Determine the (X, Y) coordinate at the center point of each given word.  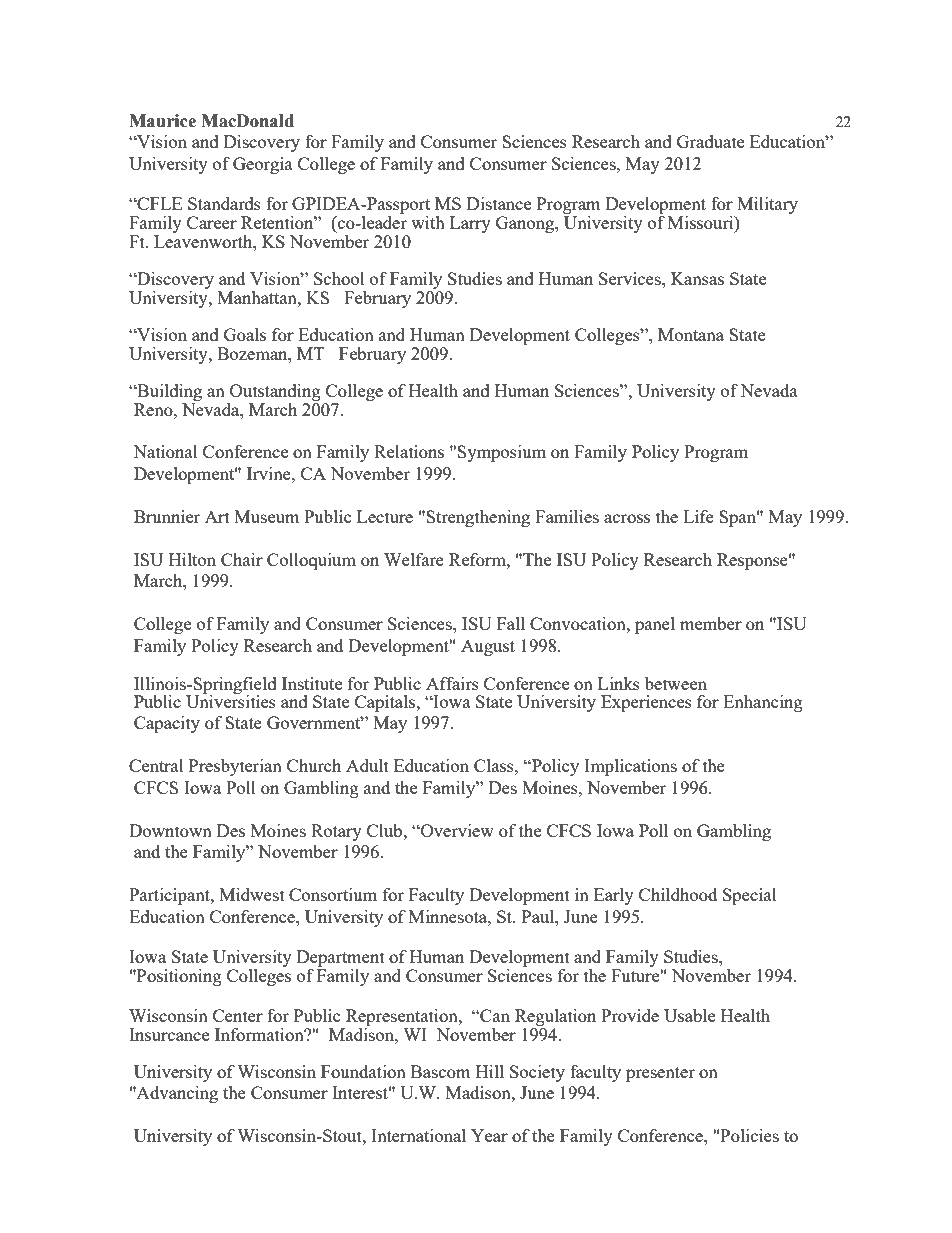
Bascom (441, 1071)
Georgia (263, 165)
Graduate (710, 141)
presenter (660, 1074)
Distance (499, 203)
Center (238, 1015)
